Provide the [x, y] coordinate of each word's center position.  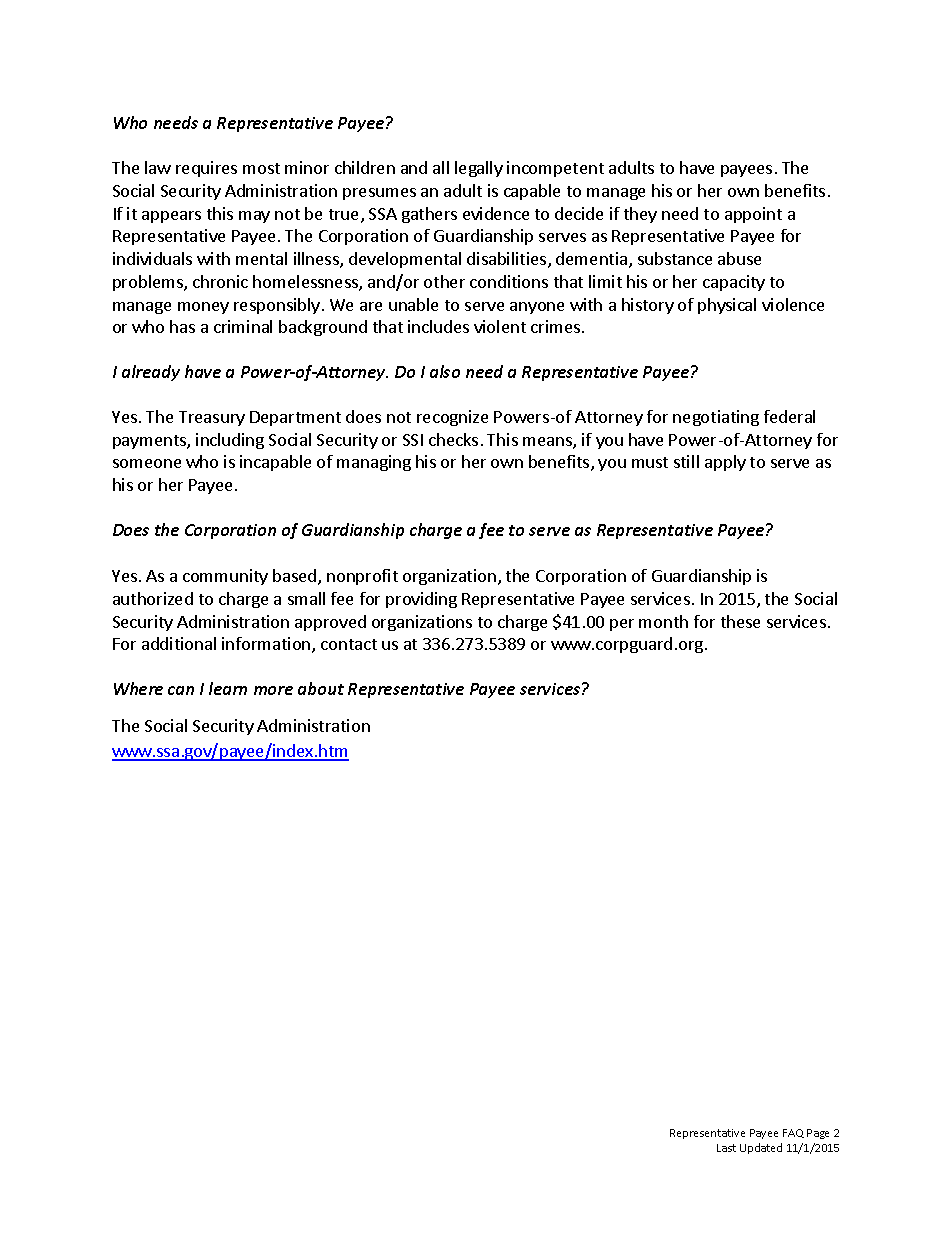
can [181, 690]
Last [726, 1148]
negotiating [716, 418]
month [663, 621]
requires [206, 169]
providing [421, 600]
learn [228, 688]
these [740, 621]
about [321, 688]
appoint [753, 215]
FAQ [793, 1133]
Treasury [212, 418]
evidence [496, 213]
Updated [761, 1148]
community [225, 577]
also [445, 371]
